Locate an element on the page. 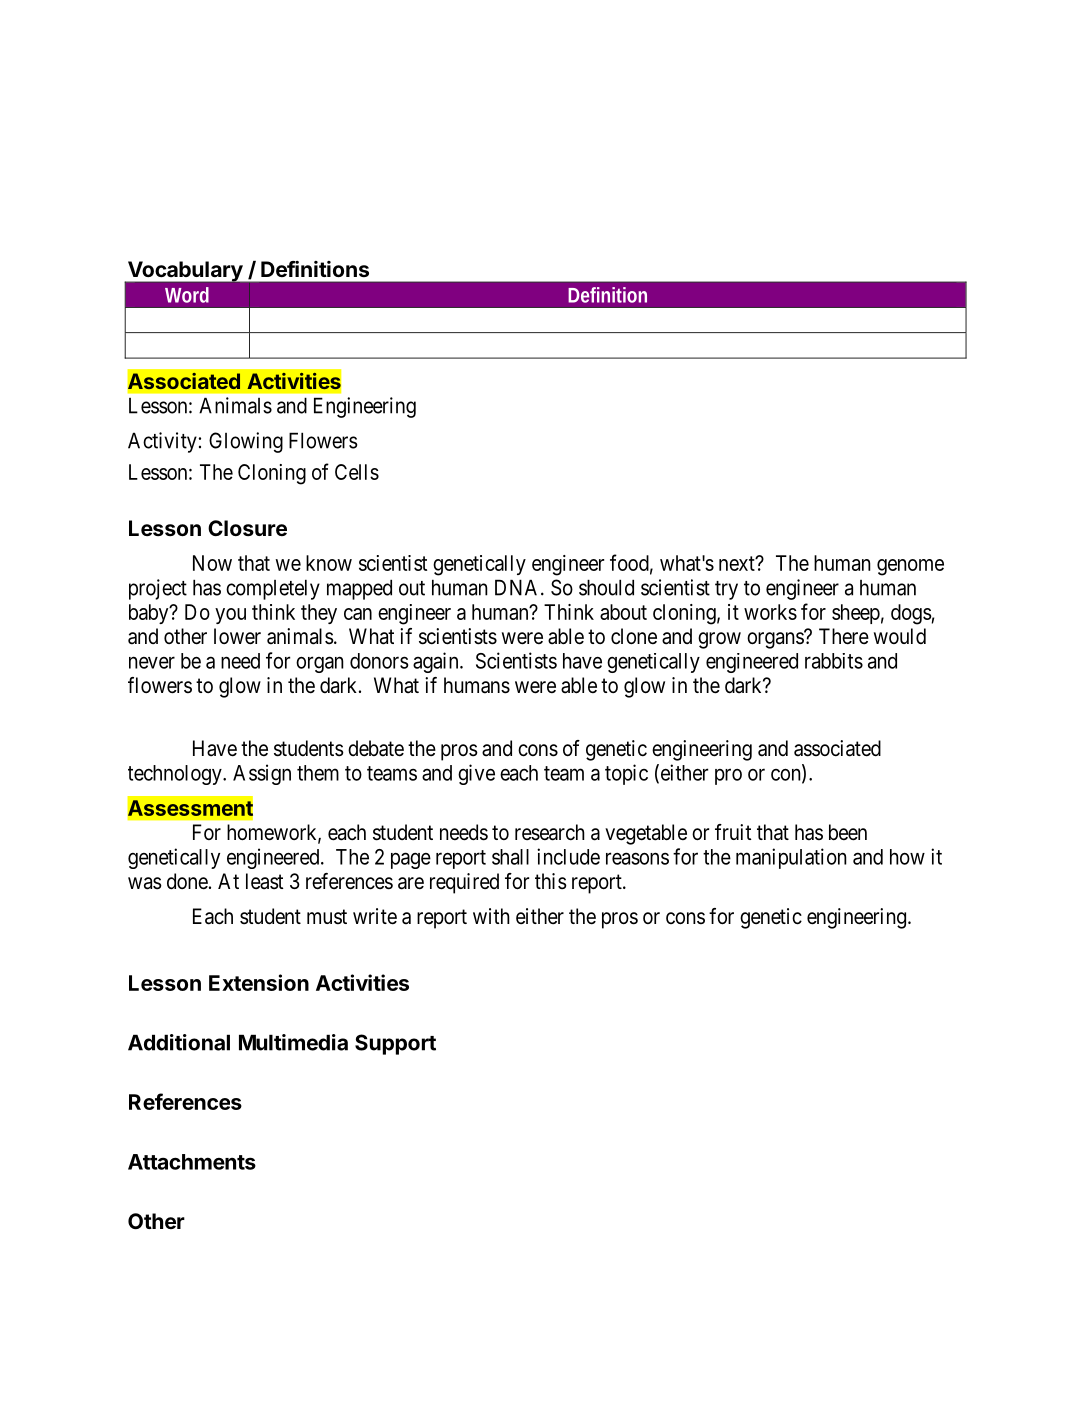 The height and width of the document is (1403, 1084). manipulation is located at coordinates (791, 858).
